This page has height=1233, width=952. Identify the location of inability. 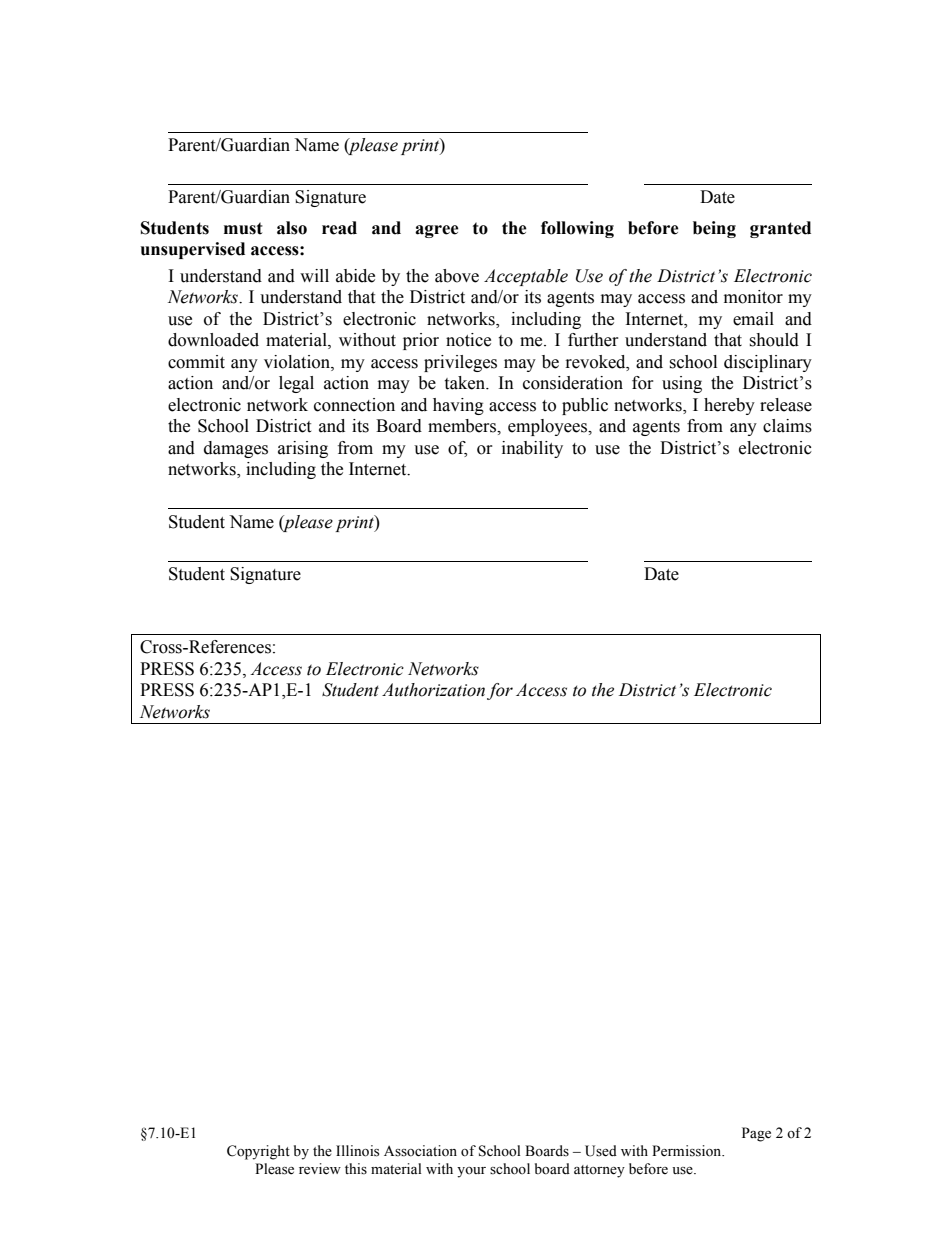
(532, 449).
